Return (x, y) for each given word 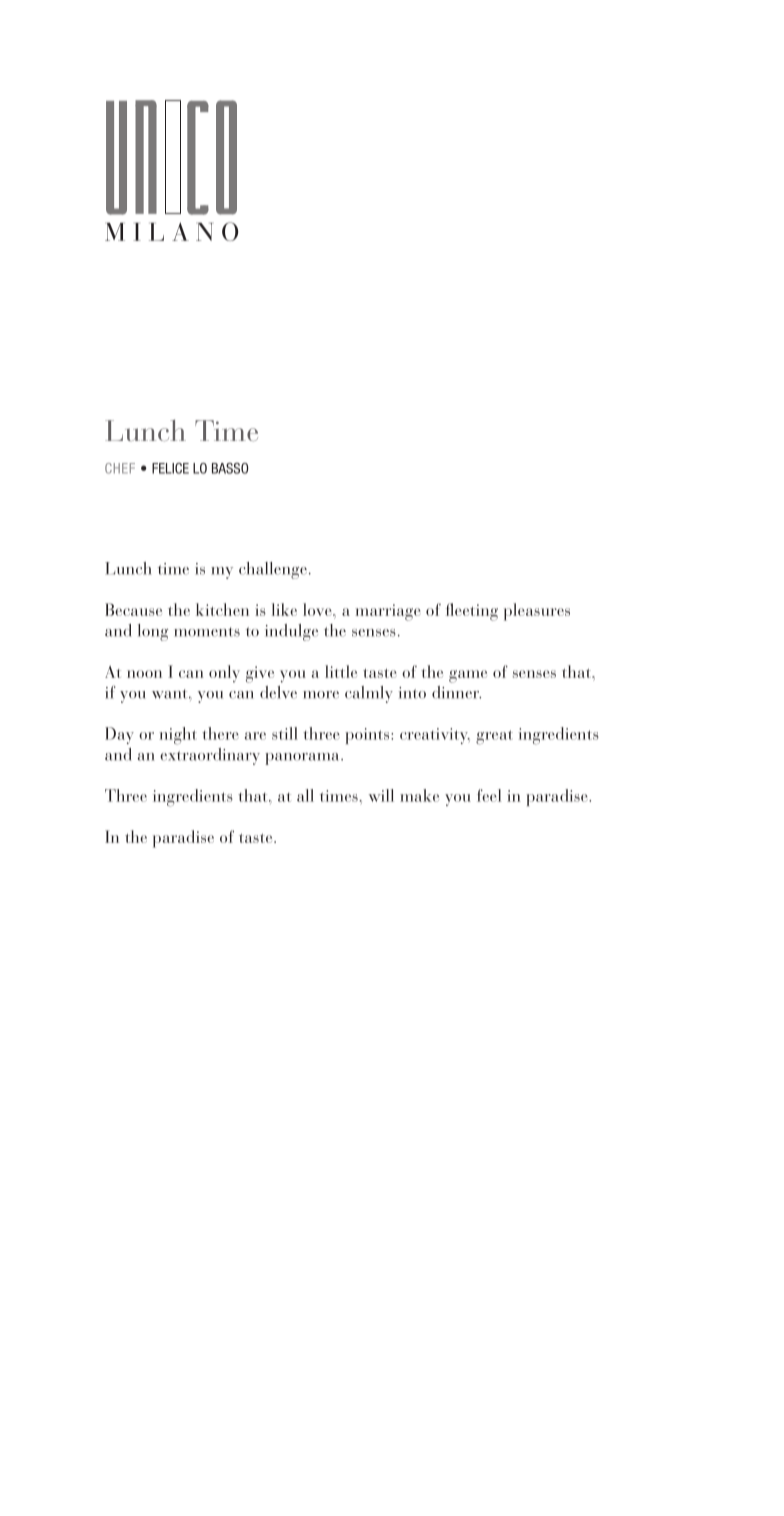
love (318, 609)
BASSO (230, 468)
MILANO (171, 231)
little (341, 671)
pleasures (537, 612)
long (153, 632)
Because (133, 609)
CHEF (120, 468)
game (468, 676)
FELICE (170, 468)
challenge (273, 570)
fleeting (472, 612)
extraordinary (210, 756)
